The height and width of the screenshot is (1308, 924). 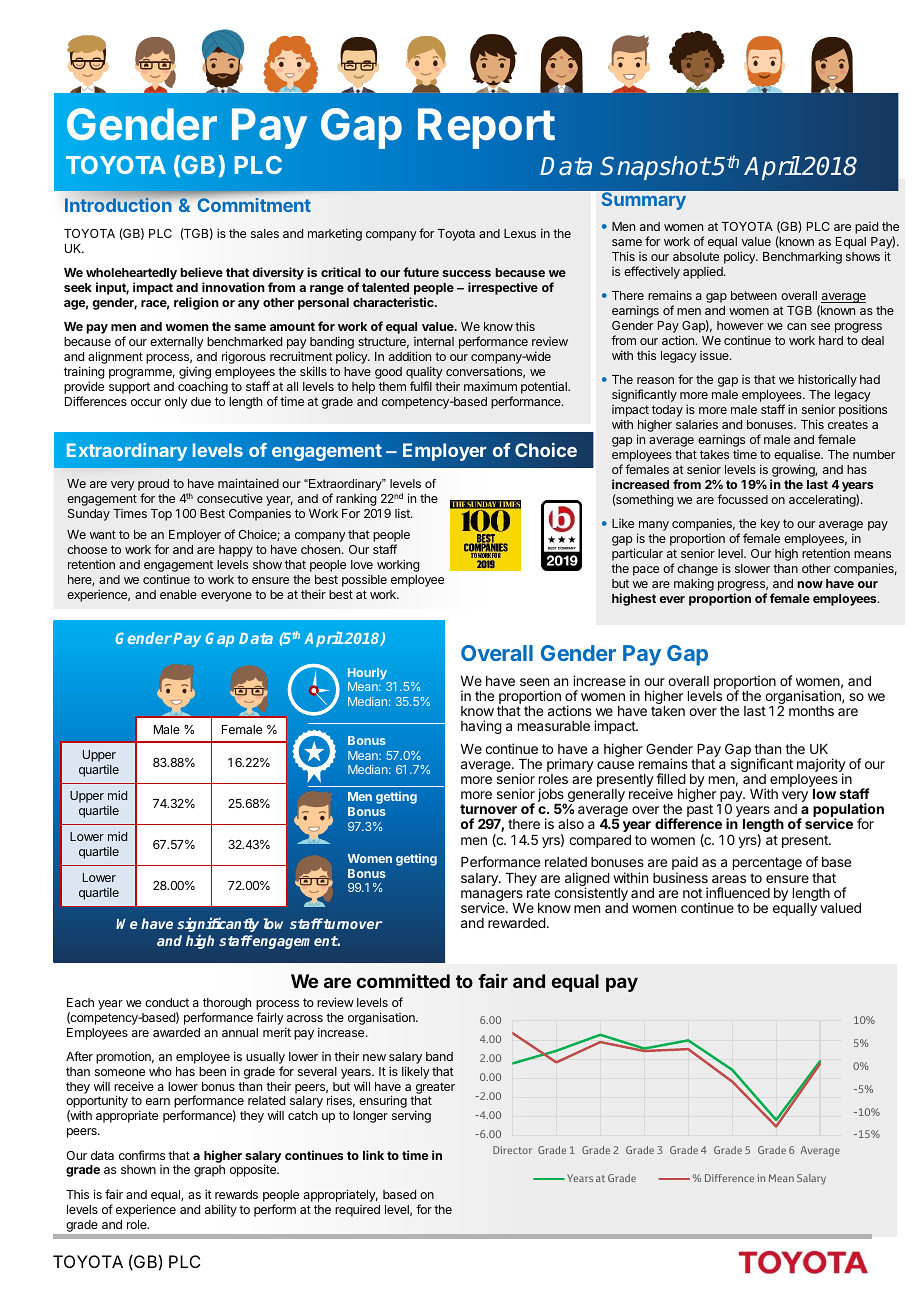 I want to click on Snapshot, so click(x=655, y=168).
